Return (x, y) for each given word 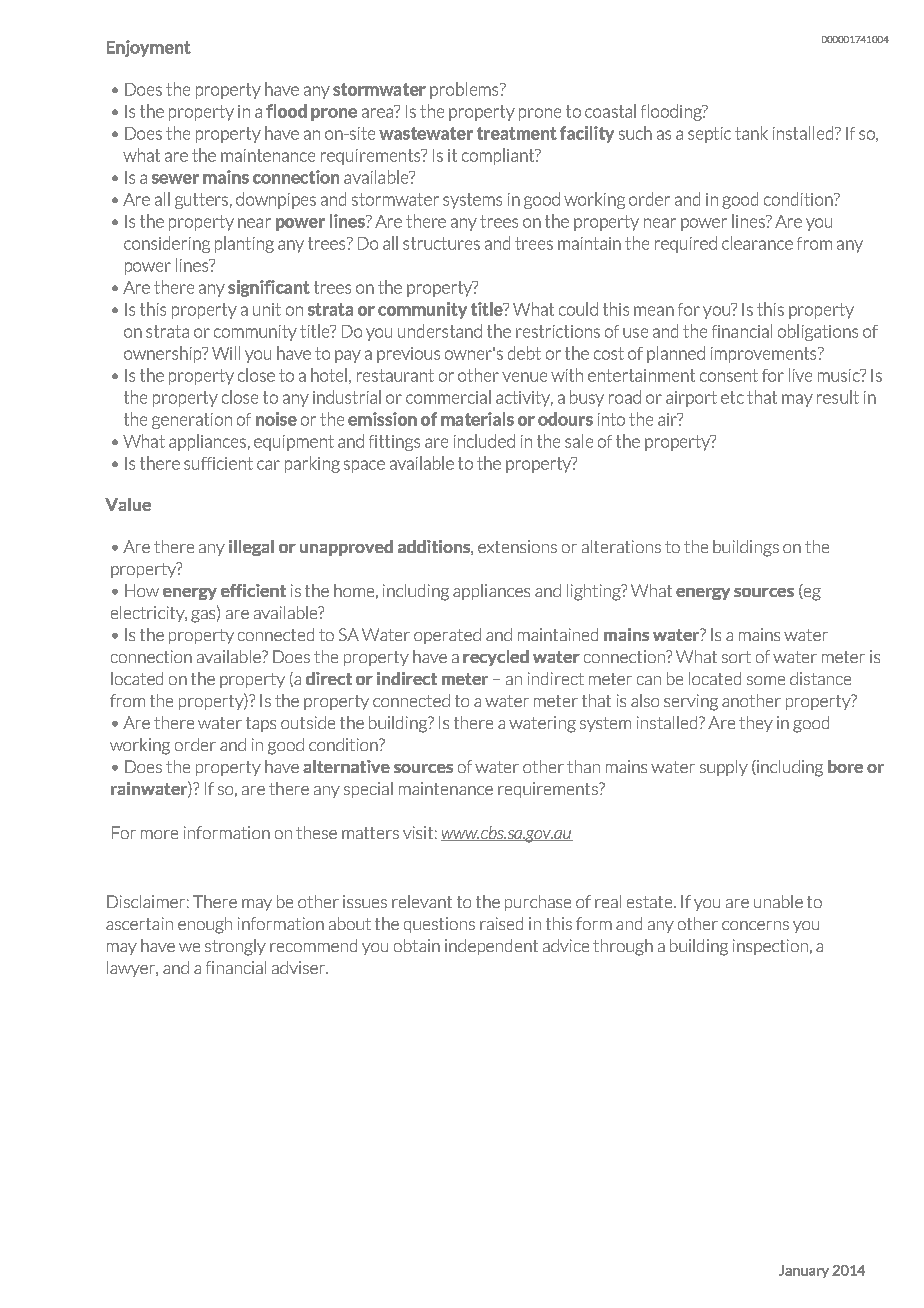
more (159, 834)
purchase (538, 903)
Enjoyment (149, 48)
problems (465, 90)
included (484, 441)
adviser (300, 967)
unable (778, 901)
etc (732, 397)
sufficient (218, 463)
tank (751, 133)
